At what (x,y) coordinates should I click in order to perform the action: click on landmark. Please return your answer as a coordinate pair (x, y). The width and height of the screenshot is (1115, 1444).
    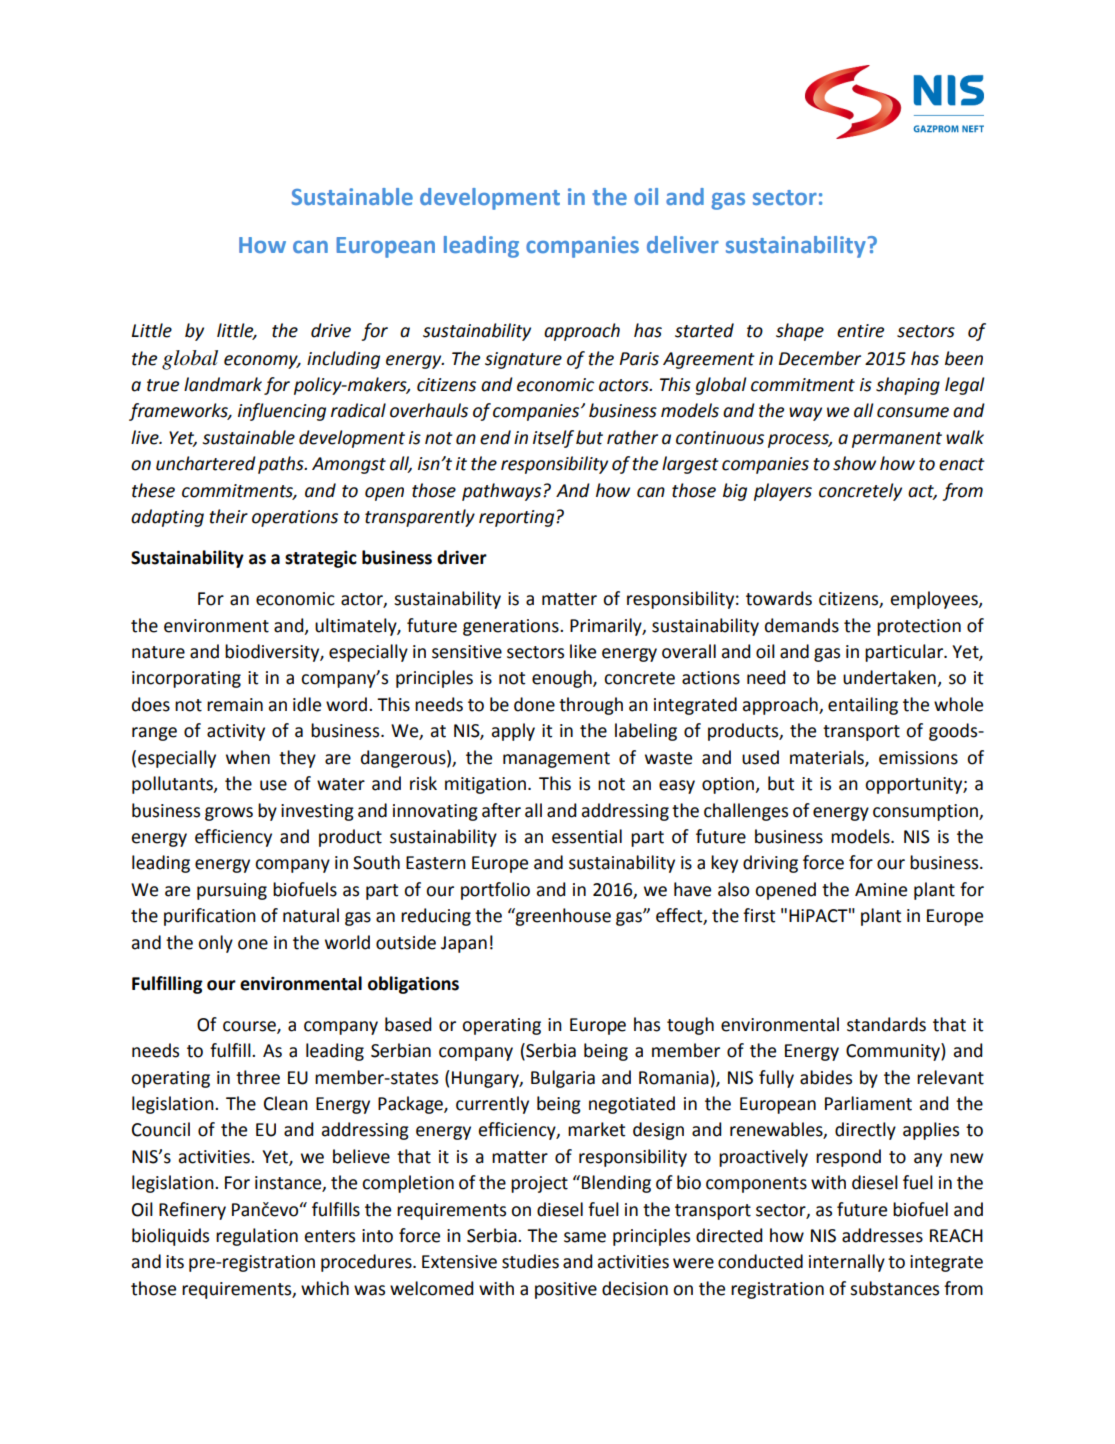
    Looking at the image, I should click on (223, 384).
